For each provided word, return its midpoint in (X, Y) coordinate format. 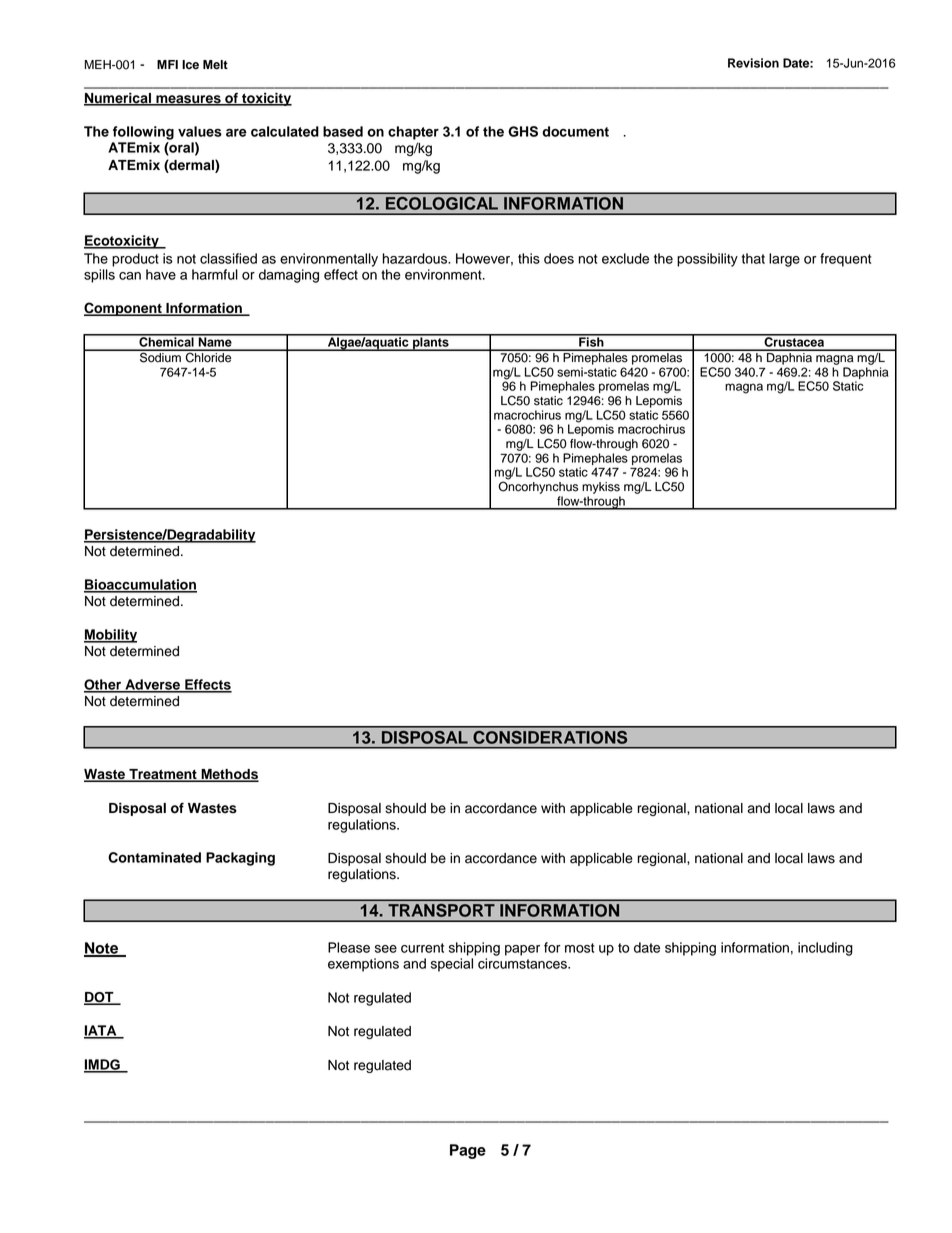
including (825, 949)
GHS (523, 131)
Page (468, 1151)
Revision (753, 63)
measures (188, 100)
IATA (101, 1031)
